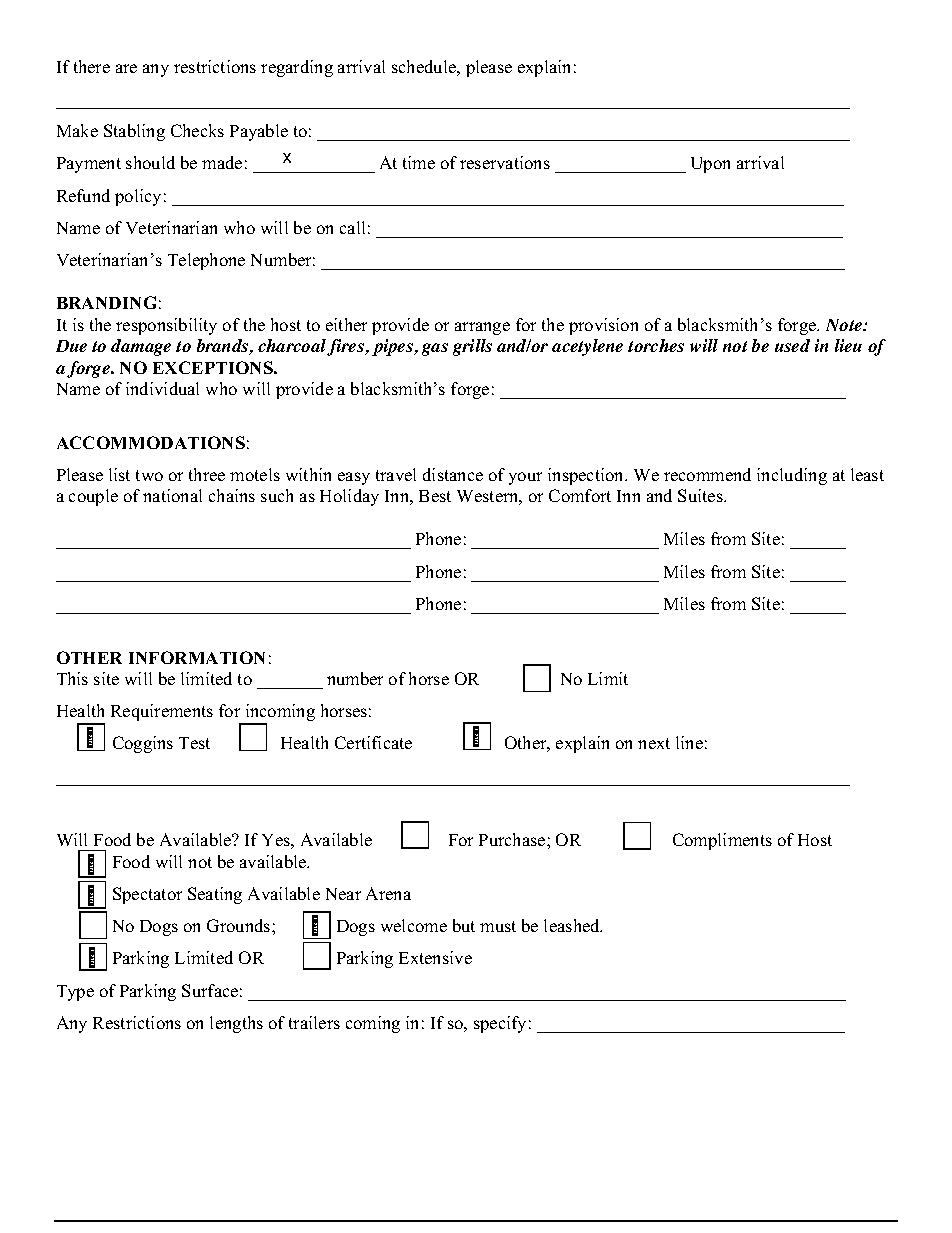 Image resolution: width=952 pixels, height=1233 pixels. I want to click on reservations, so click(505, 162).
